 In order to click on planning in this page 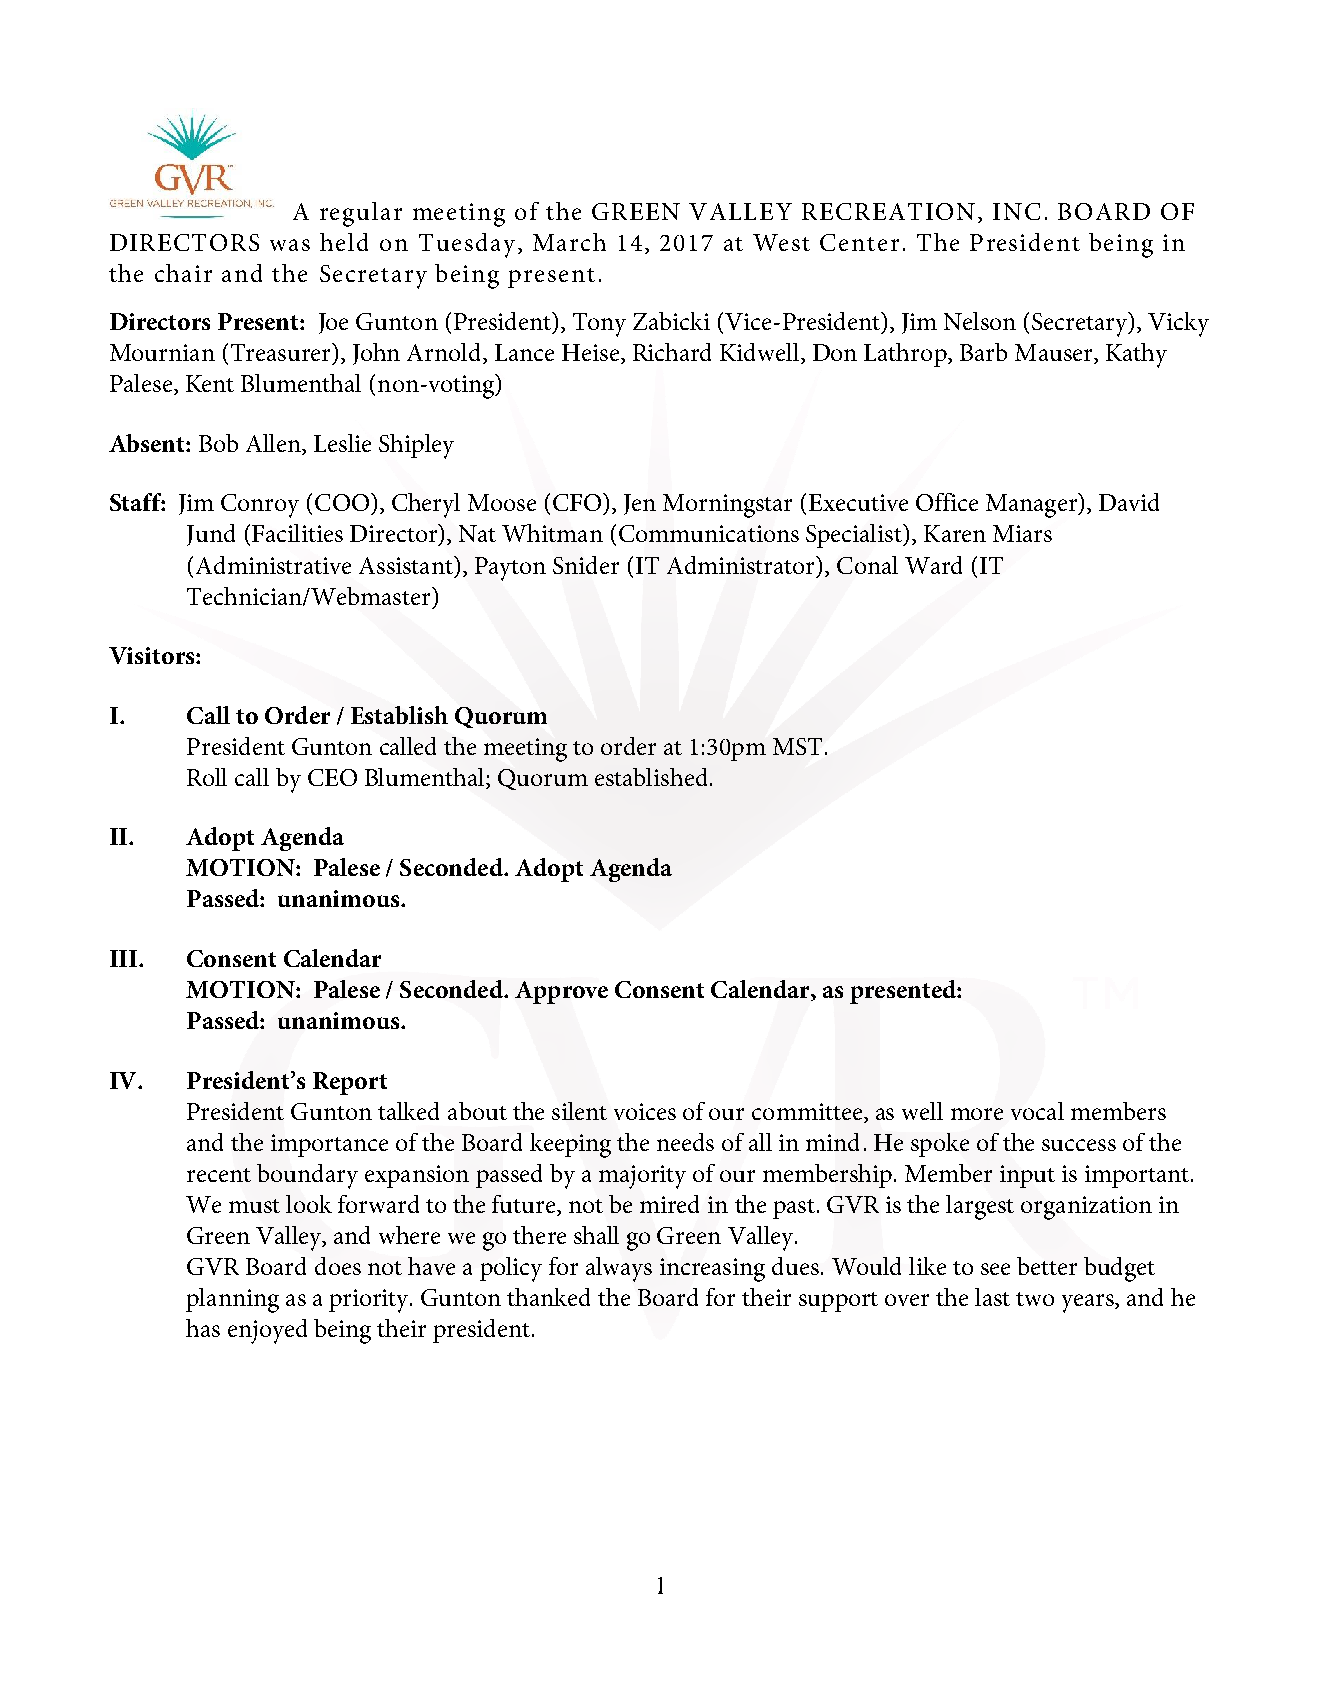, I will do `click(232, 1300)`.
